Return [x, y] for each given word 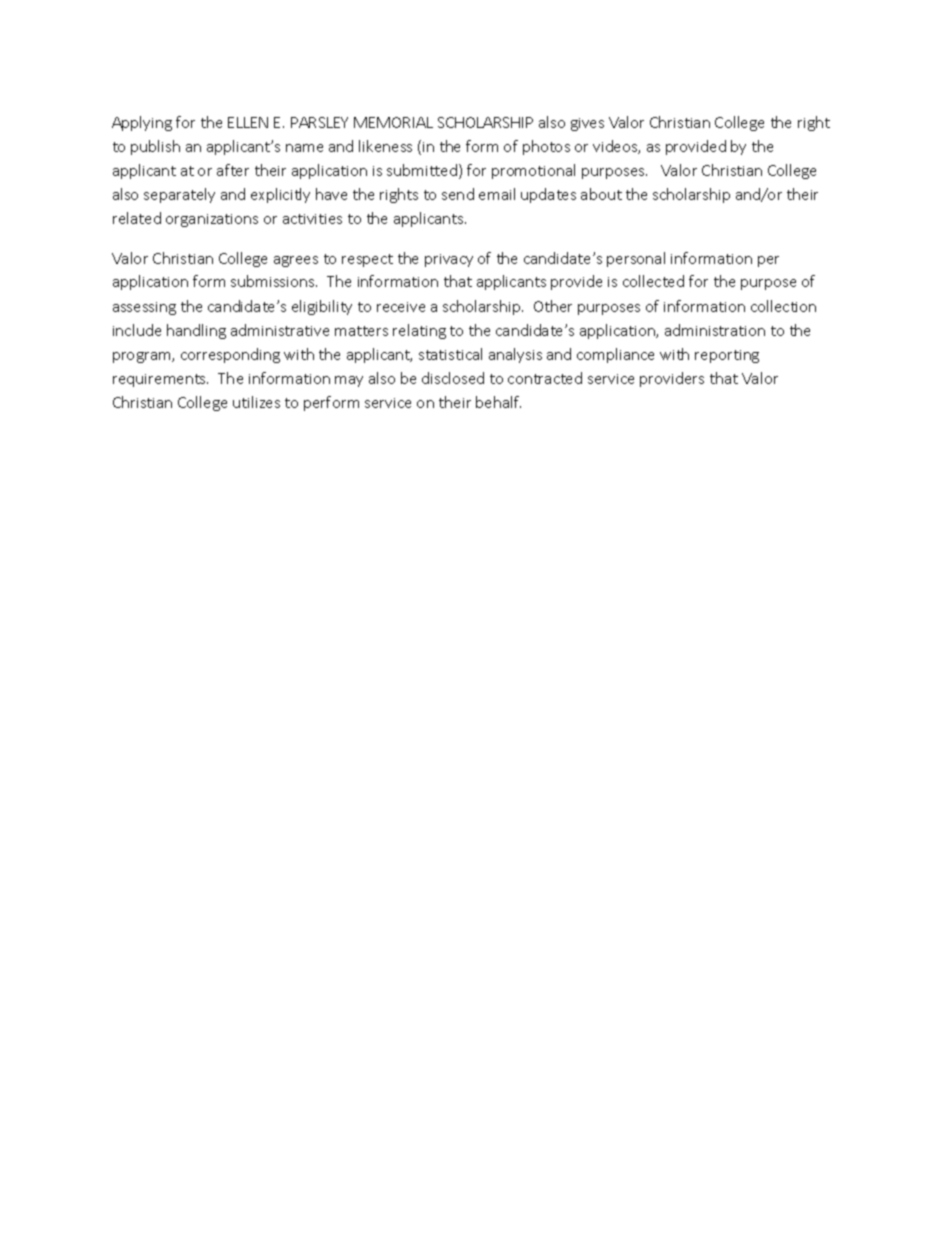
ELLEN [248, 122]
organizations [212, 220]
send [458, 194]
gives [587, 124]
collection [783, 306]
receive [401, 307]
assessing [144, 308]
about [601, 194]
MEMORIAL [393, 122]
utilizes [256, 402]
